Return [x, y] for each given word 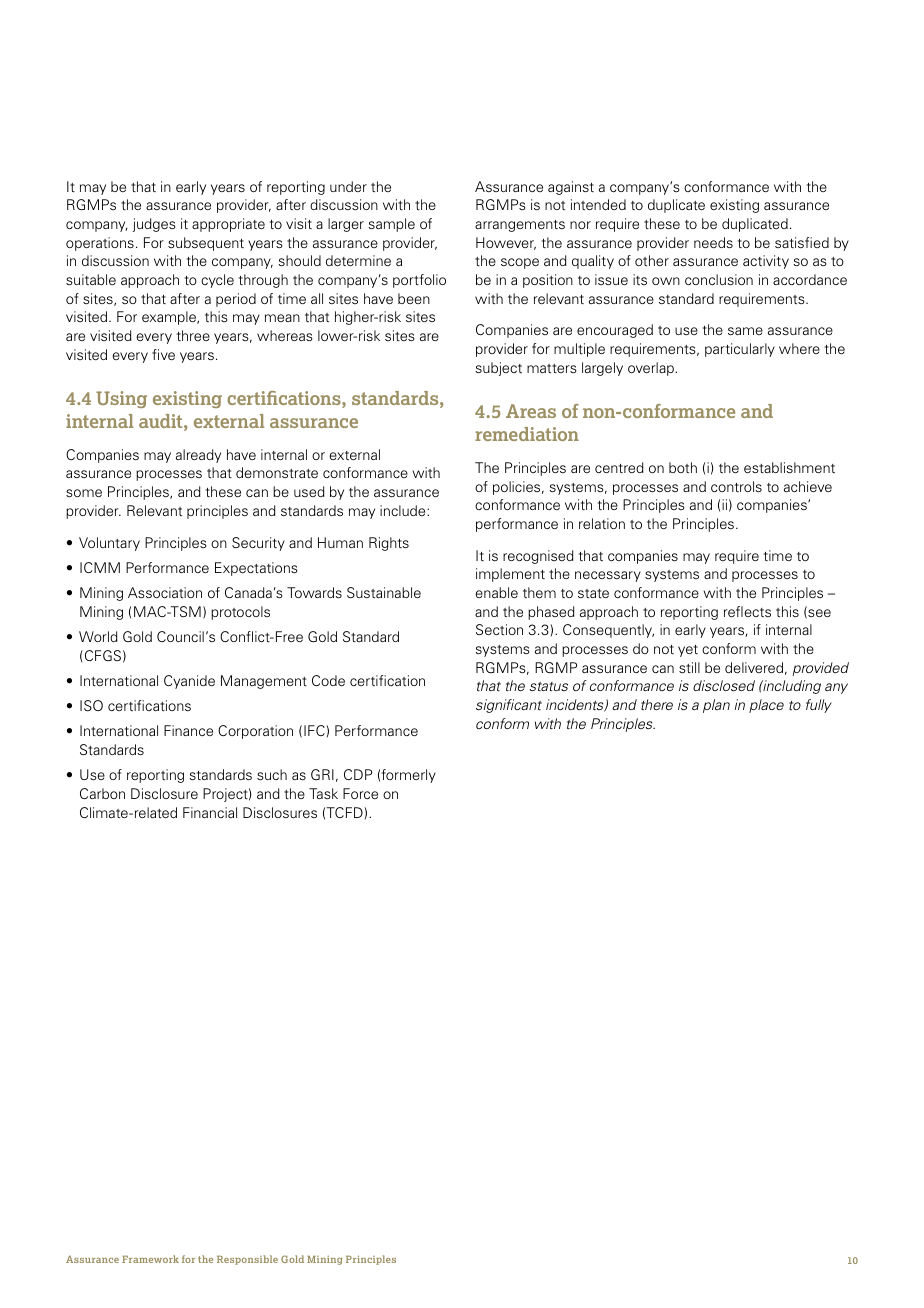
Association [165, 592]
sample [391, 225]
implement [510, 575]
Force [360, 793]
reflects [747, 611]
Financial [210, 812]
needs [713, 242]
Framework [150, 1259]
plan [716, 706]
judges [154, 225]
